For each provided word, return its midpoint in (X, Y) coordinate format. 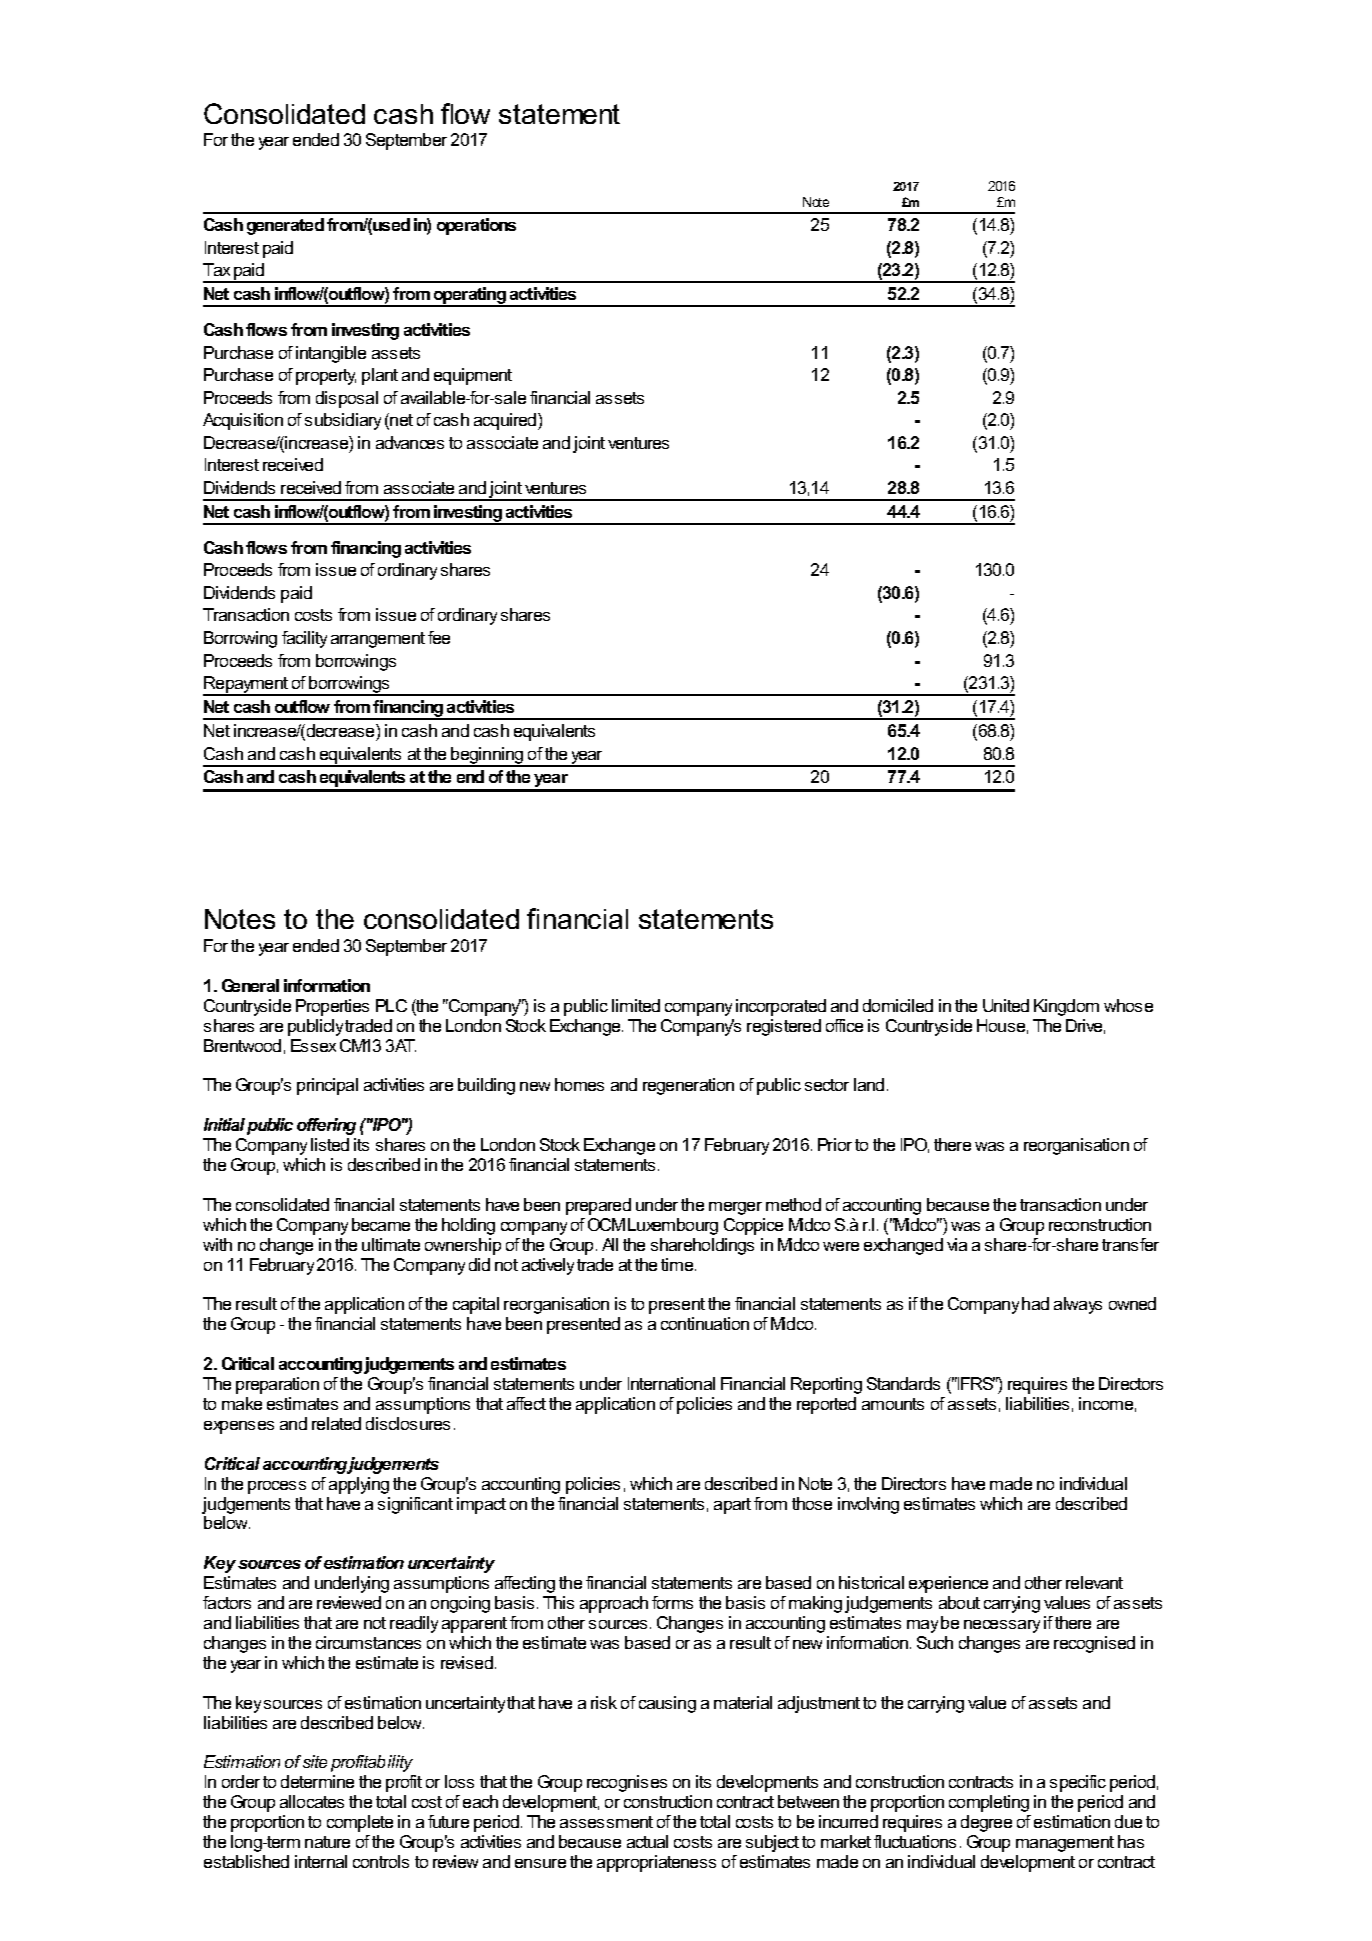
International (671, 1383)
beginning (487, 756)
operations (476, 226)
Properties (332, 1007)
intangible (331, 354)
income (1106, 1403)
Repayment (246, 685)
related (336, 1423)
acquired (506, 421)
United (1006, 1005)
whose (1128, 1005)
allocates (312, 1801)
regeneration (688, 1086)
